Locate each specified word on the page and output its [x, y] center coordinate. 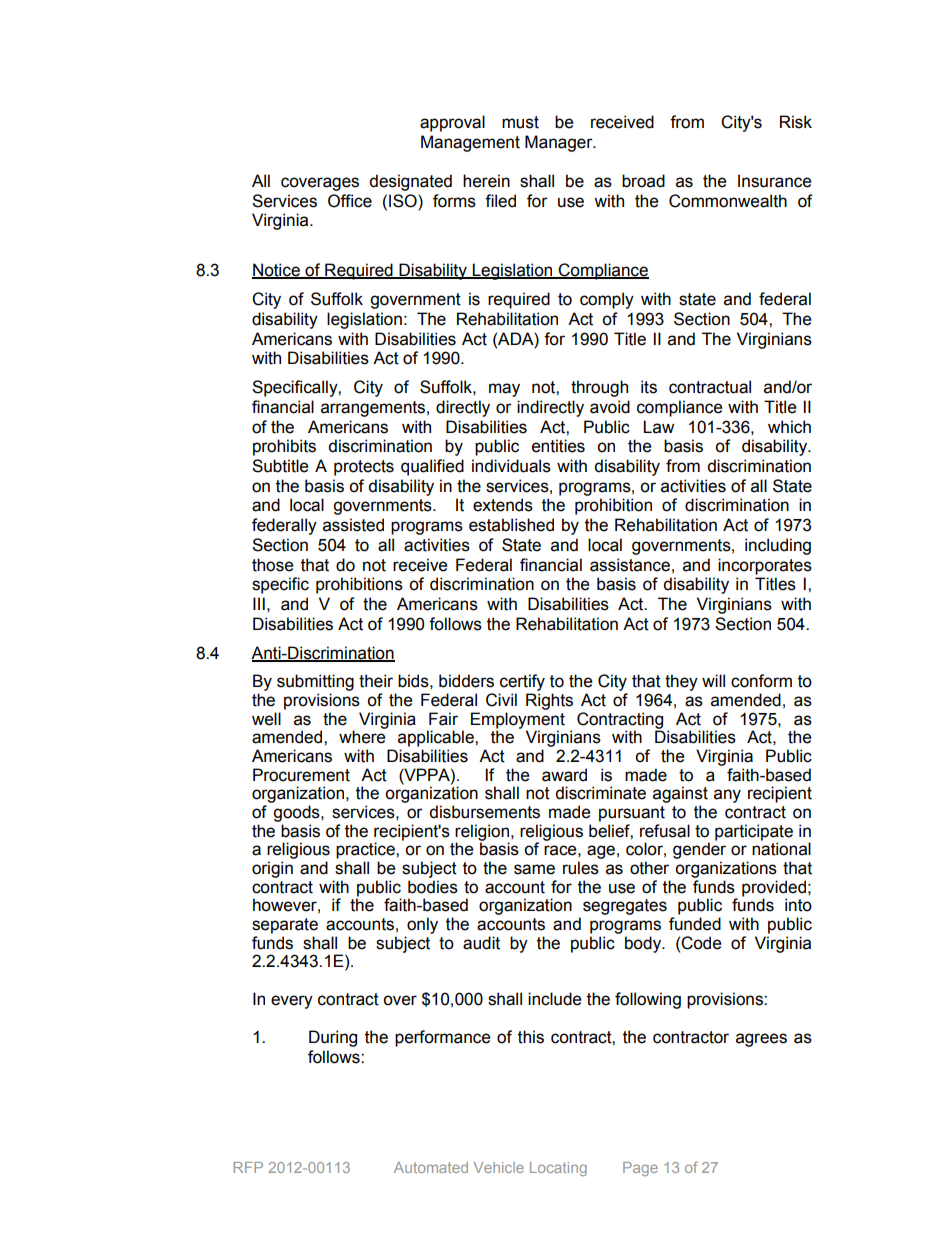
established [511, 525]
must [520, 122]
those [272, 565]
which [789, 427]
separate [285, 926]
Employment [518, 721]
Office [350, 201]
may [504, 390]
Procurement [301, 775]
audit [481, 943]
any [727, 796]
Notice [277, 270]
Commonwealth [728, 201]
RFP [248, 1167]
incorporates [765, 566]
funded [695, 924]
